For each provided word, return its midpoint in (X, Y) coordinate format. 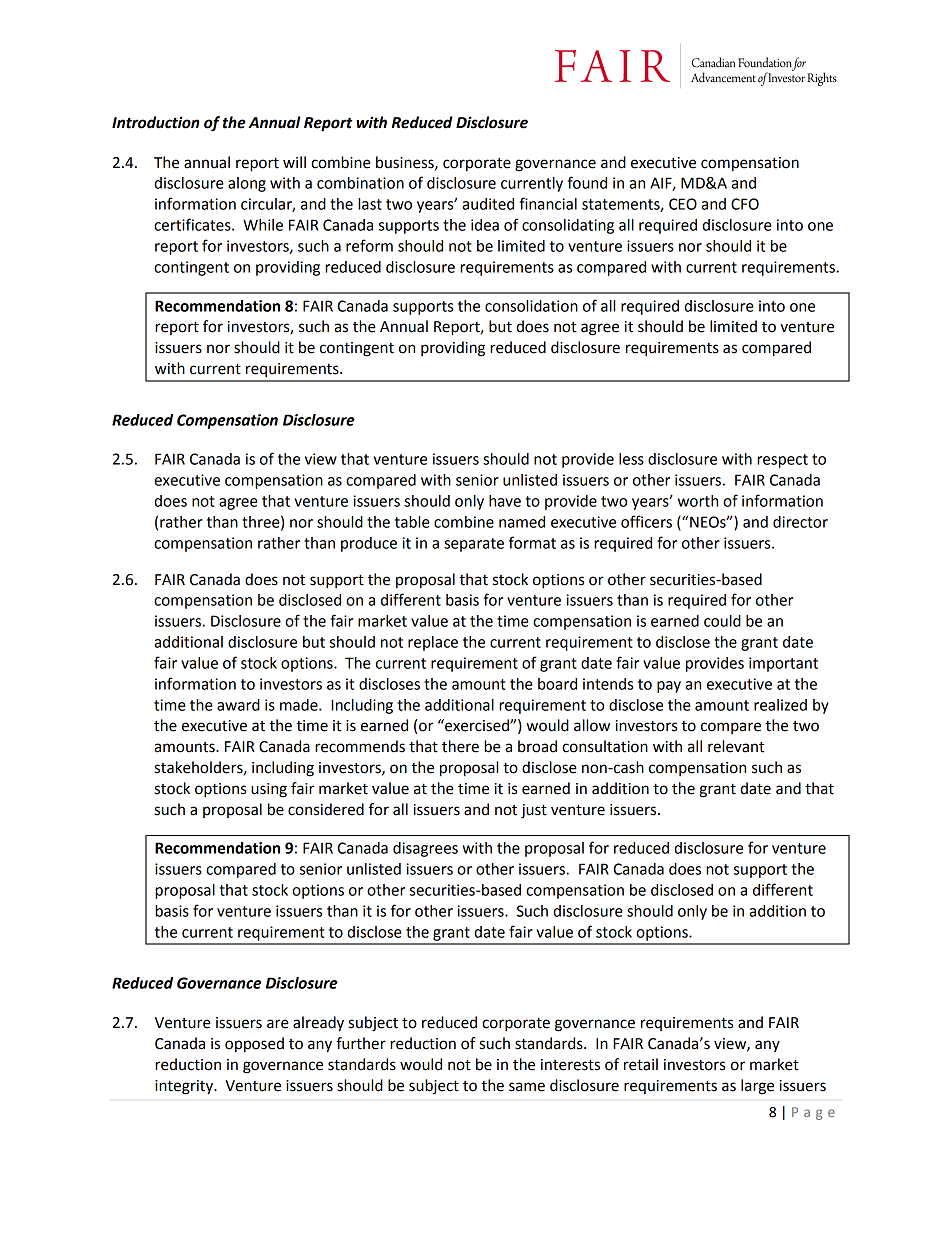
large (757, 1087)
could (722, 621)
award (238, 705)
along (247, 184)
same (527, 1087)
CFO (745, 204)
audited (488, 204)
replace (433, 643)
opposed (254, 1044)
